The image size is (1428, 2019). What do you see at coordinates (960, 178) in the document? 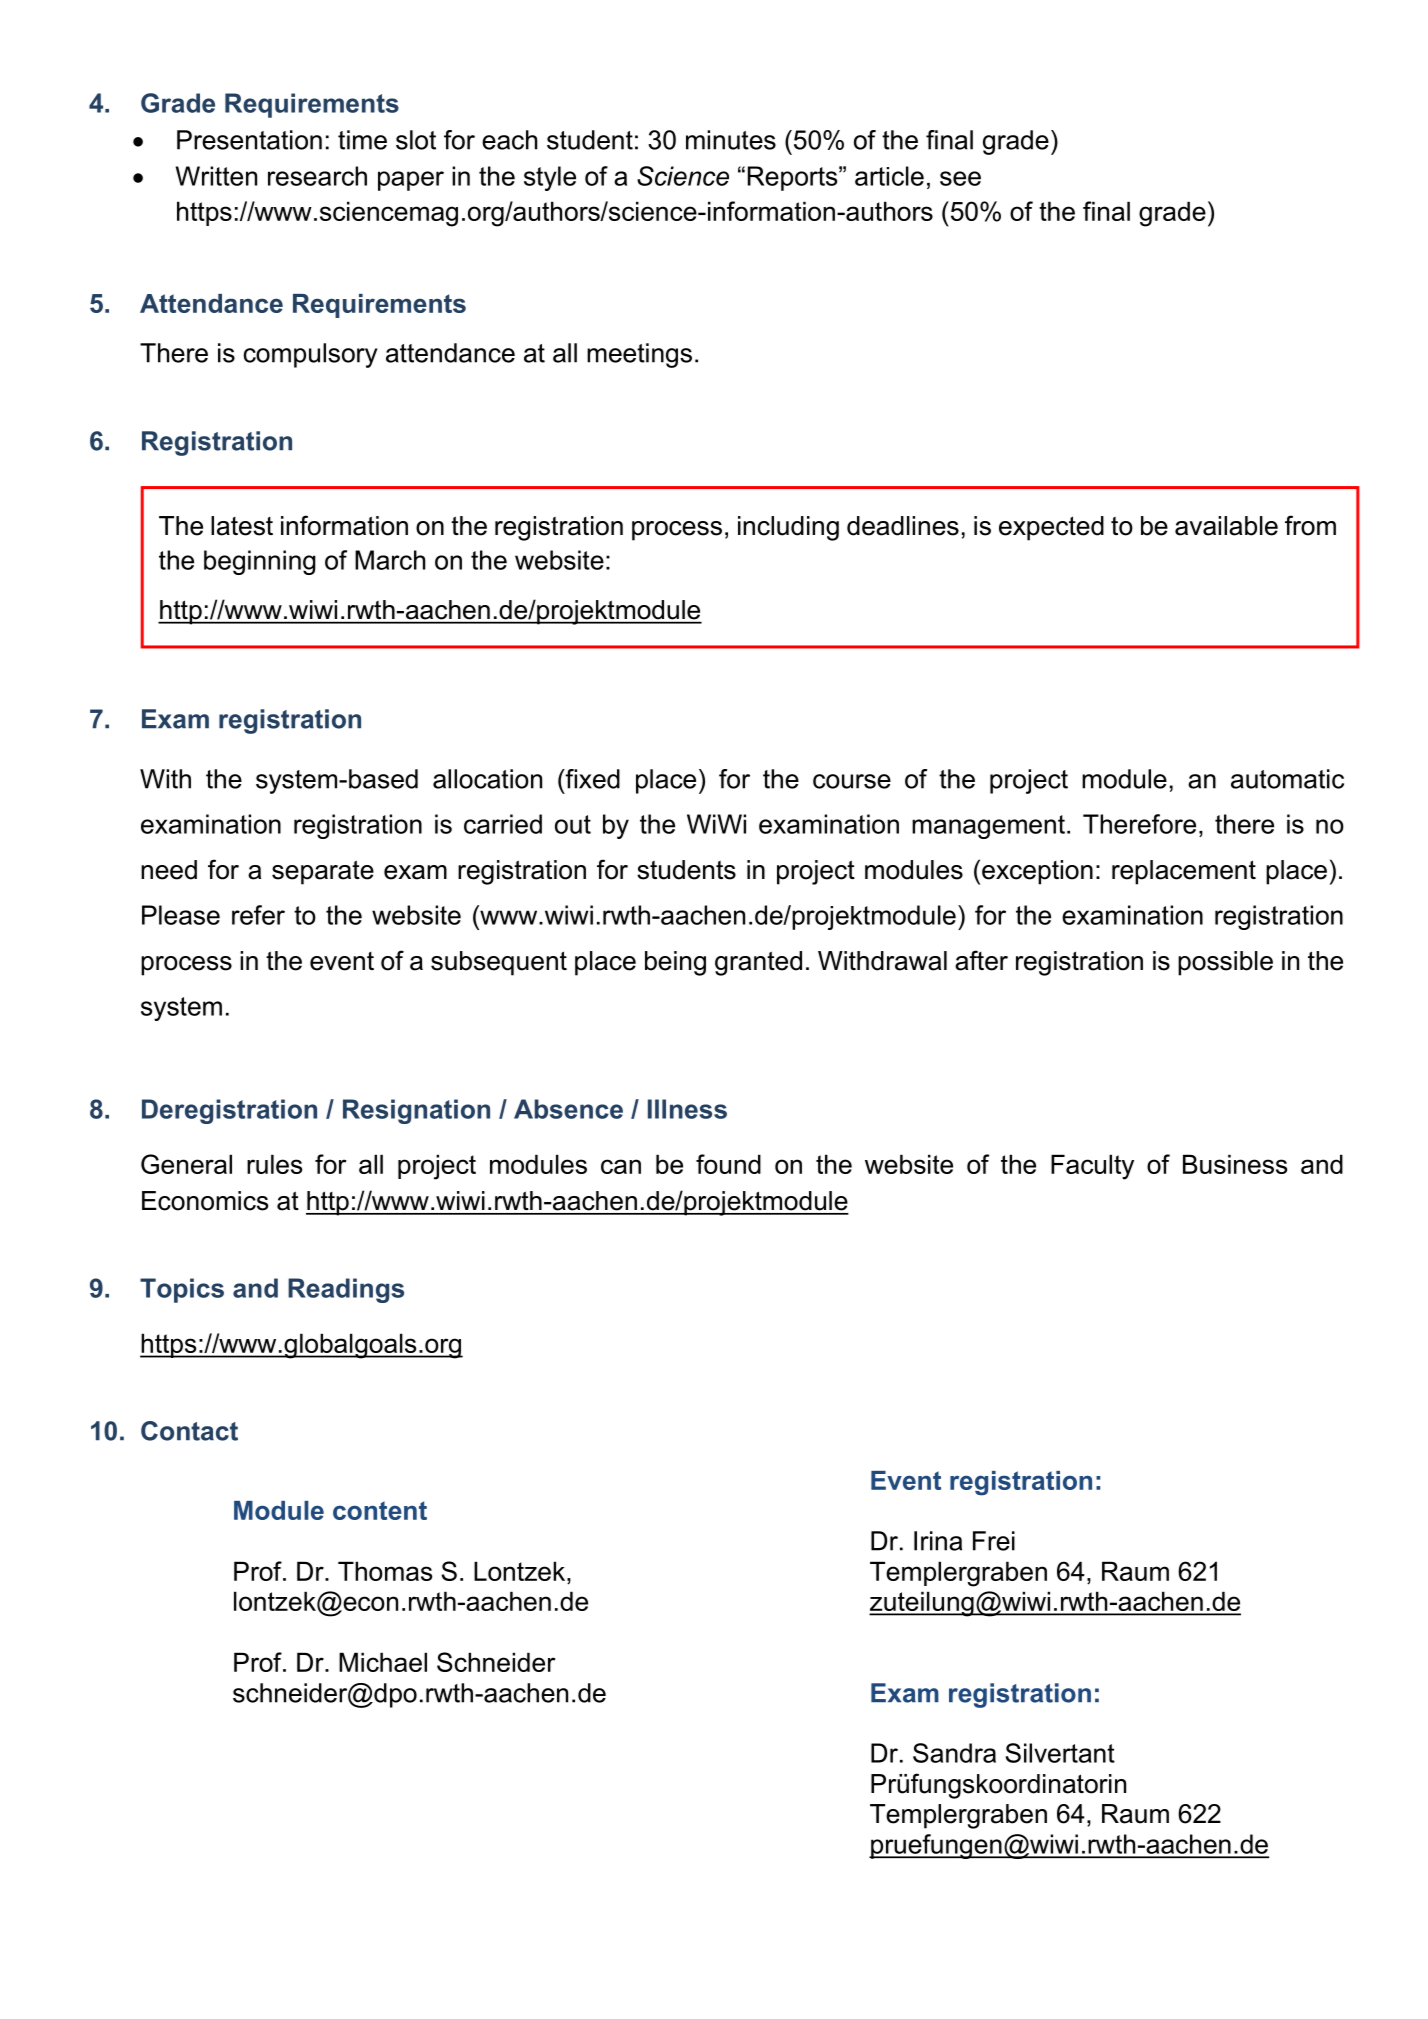
I see `see` at bounding box center [960, 178].
